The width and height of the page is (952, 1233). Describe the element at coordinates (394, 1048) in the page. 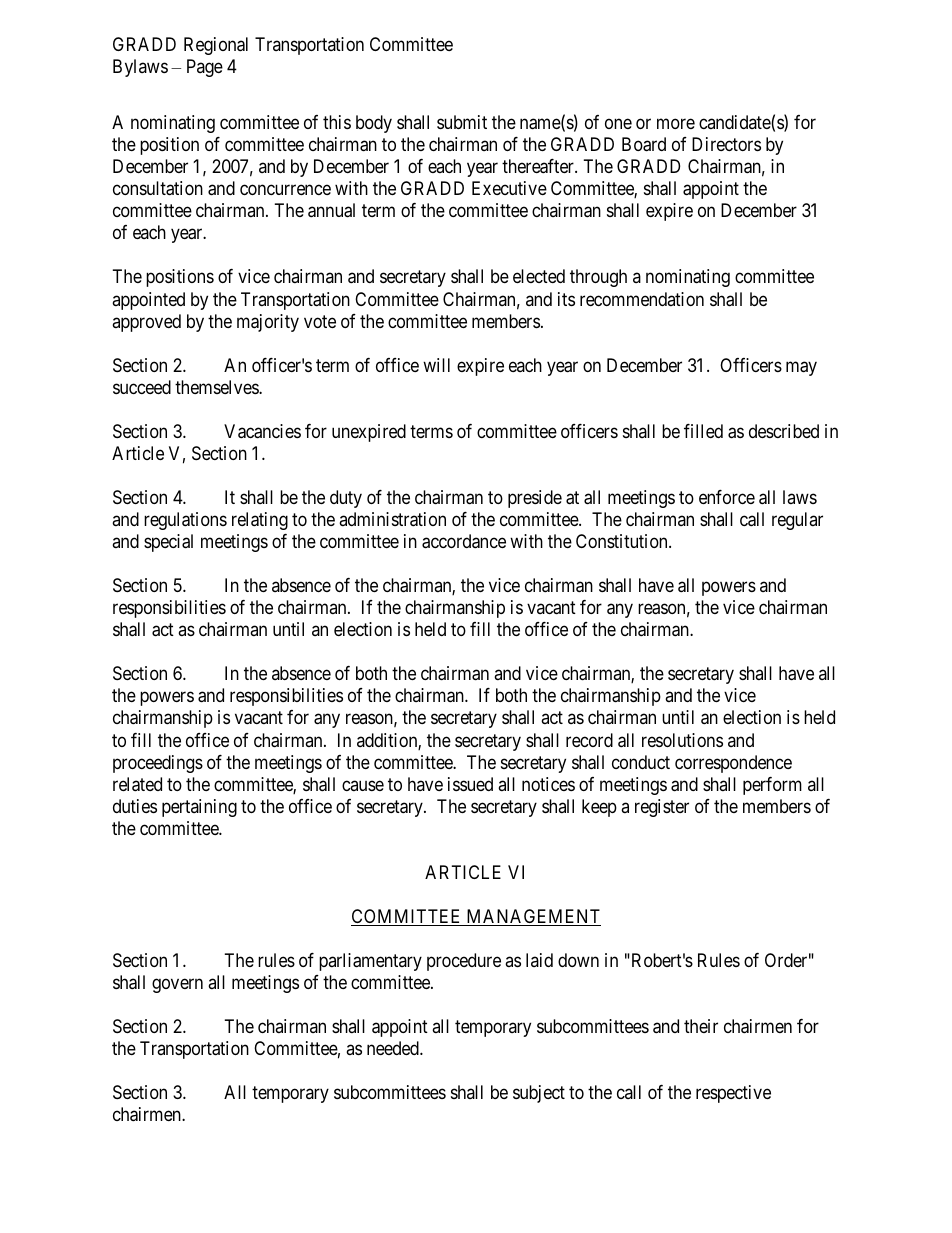

I see `needed` at that location.
